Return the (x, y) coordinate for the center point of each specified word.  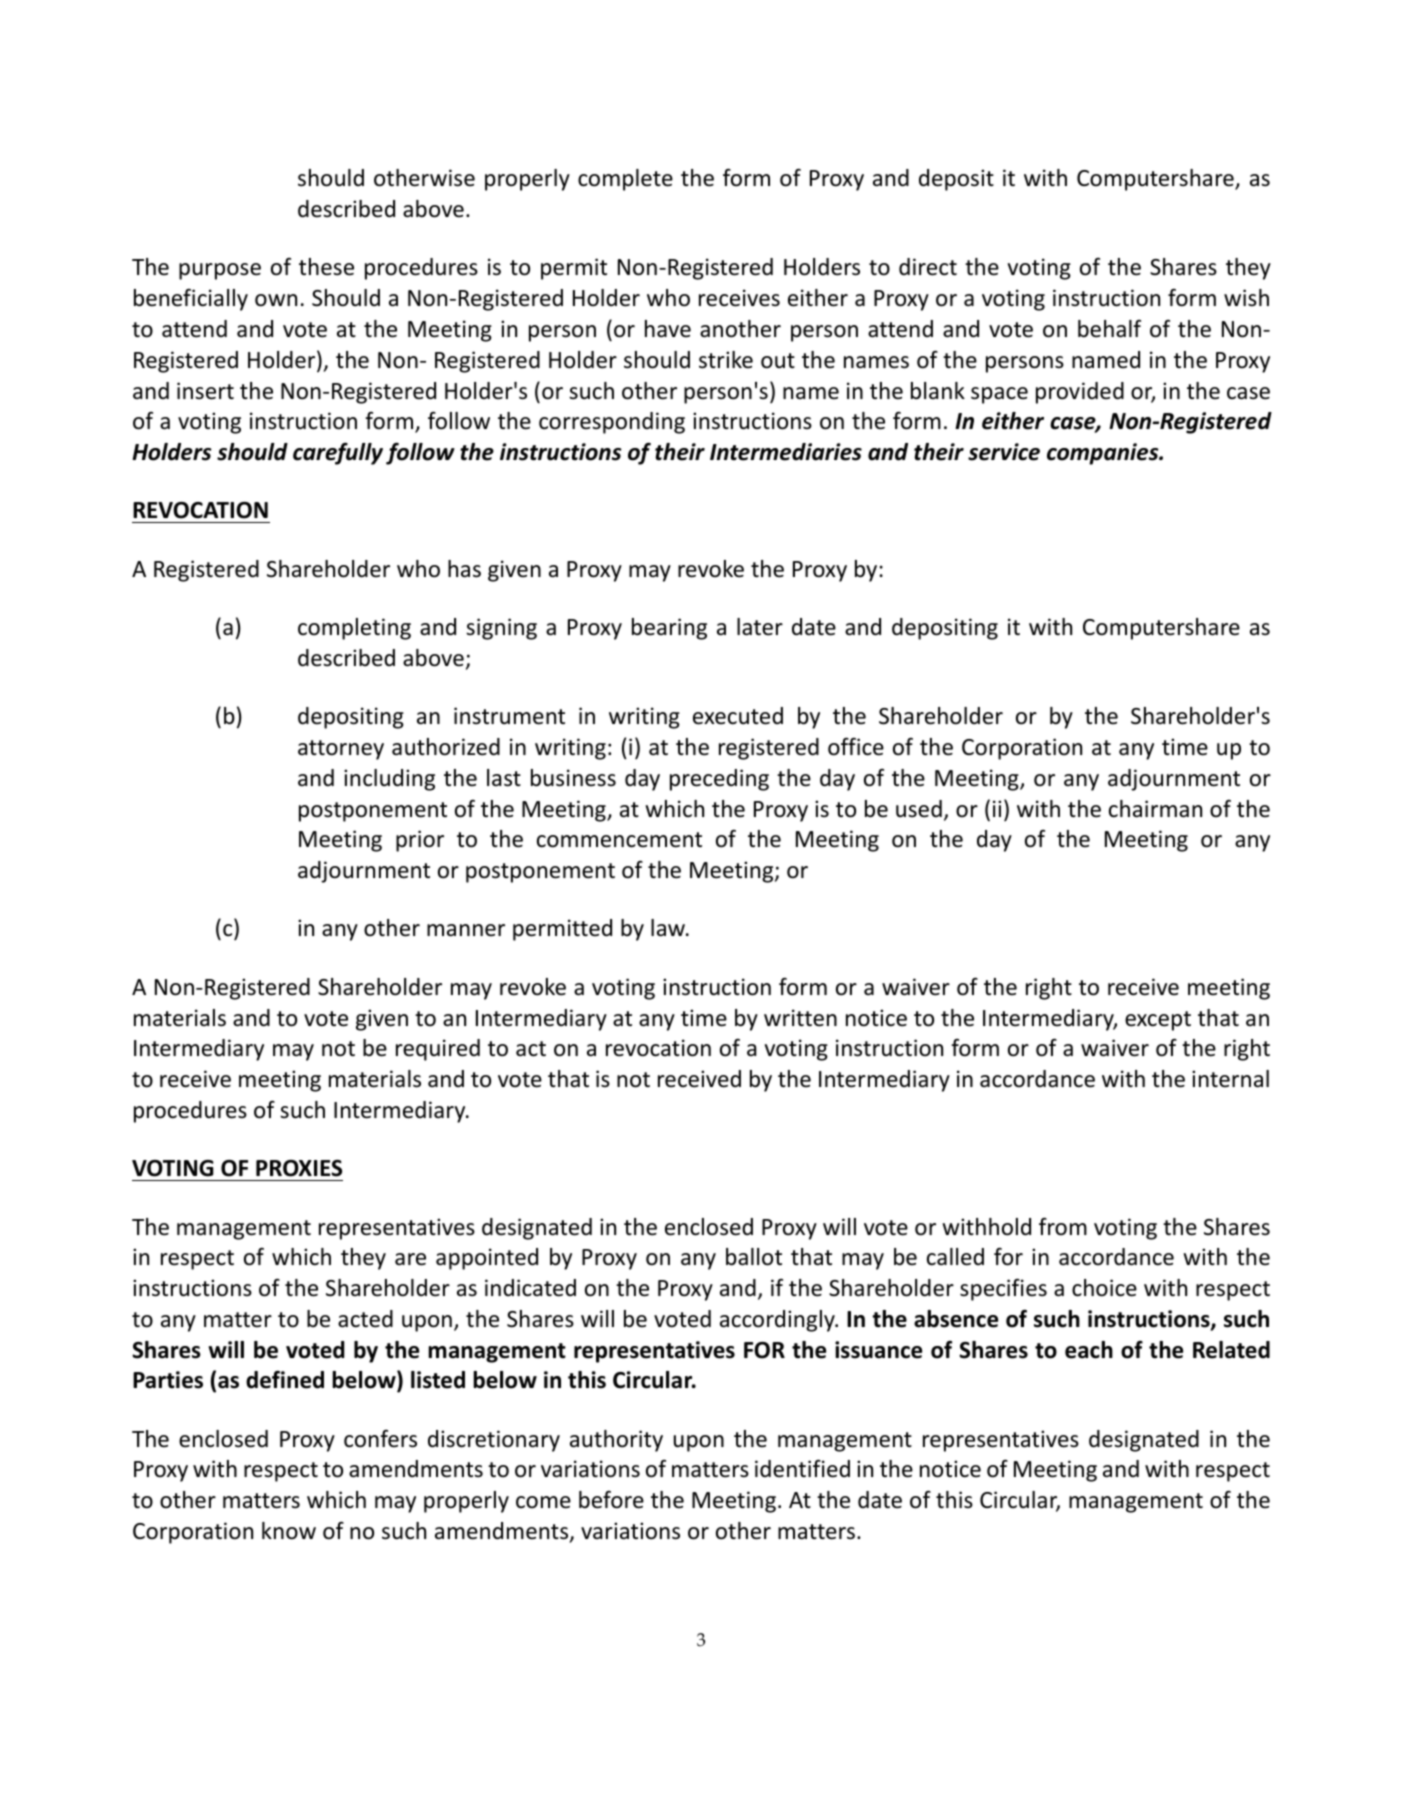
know (289, 1531)
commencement (619, 840)
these (326, 267)
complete (625, 180)
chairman (1155, 809)
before (611, 1500)
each (1089, 1350)
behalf (1109, 329)
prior (420, 841)
